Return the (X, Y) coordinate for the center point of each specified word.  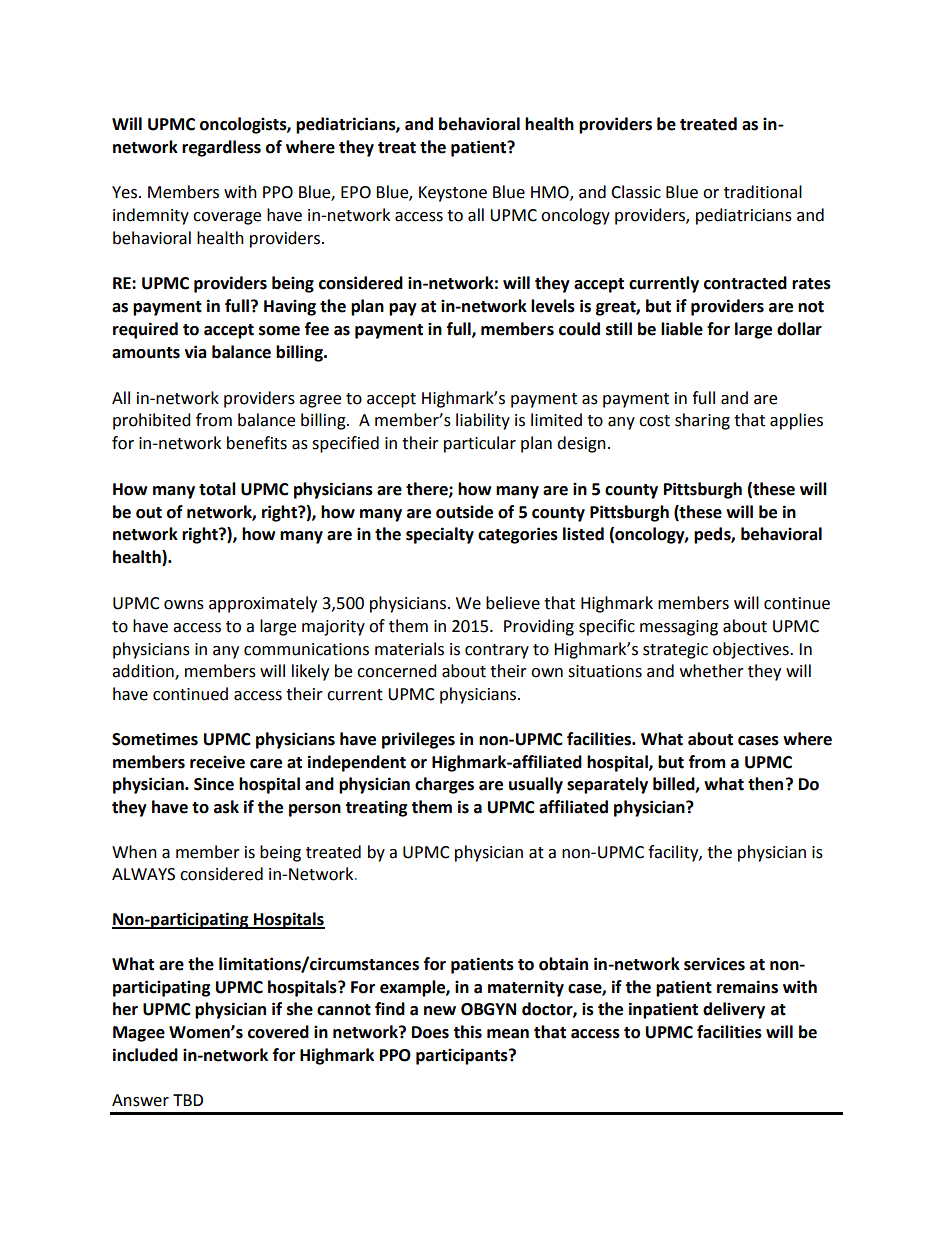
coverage (227, 218)
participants (463, 1056)
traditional (763, 192)
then (765, 784)
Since (214, 784)
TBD (188, 1100)
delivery (734, 1010)
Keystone (453, 194)
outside (464, 512)
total (217, 489)
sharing (702, 421)
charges (444, 785)
